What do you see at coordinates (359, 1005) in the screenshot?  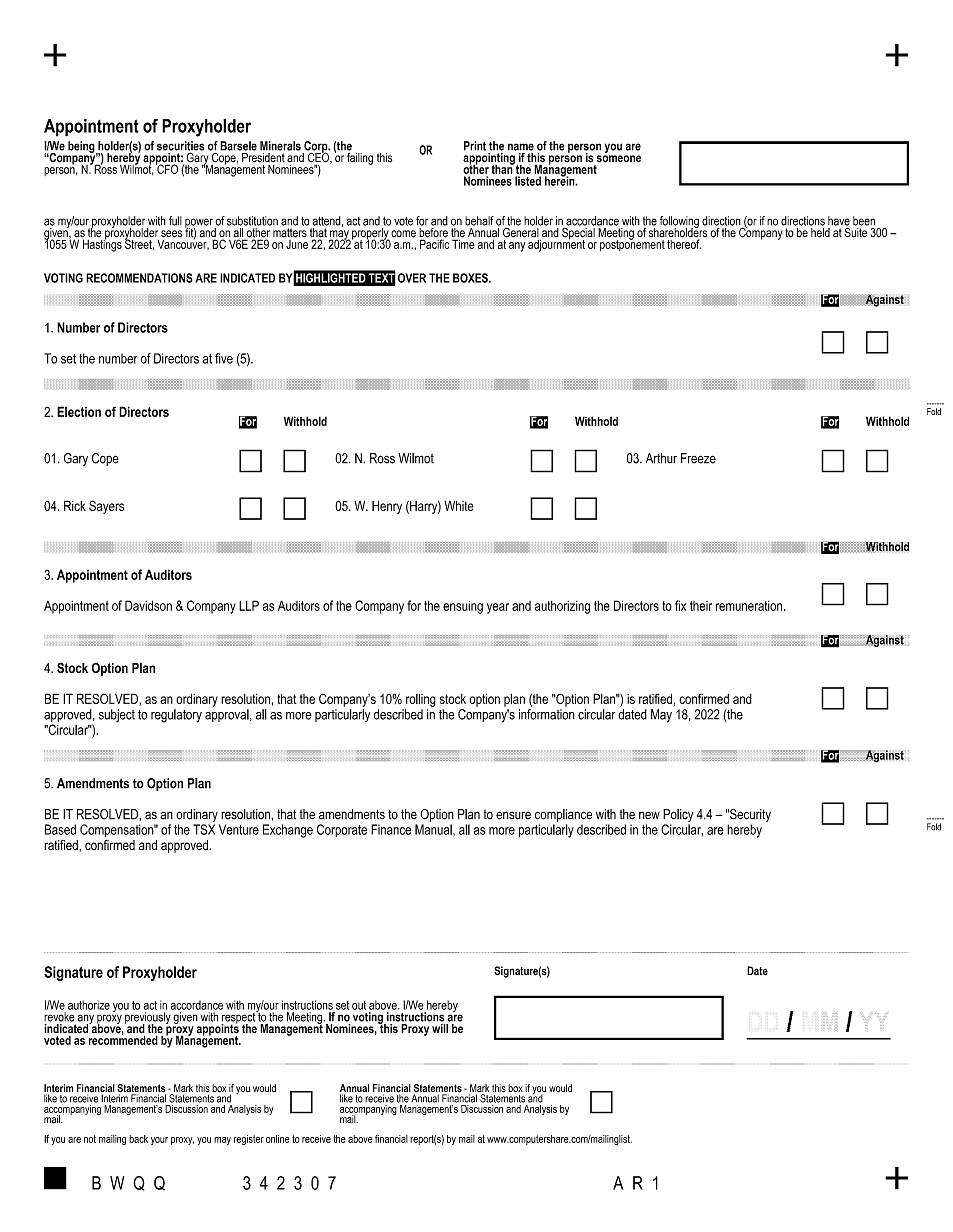 I see `out` at bounding box center [359, 1005].
